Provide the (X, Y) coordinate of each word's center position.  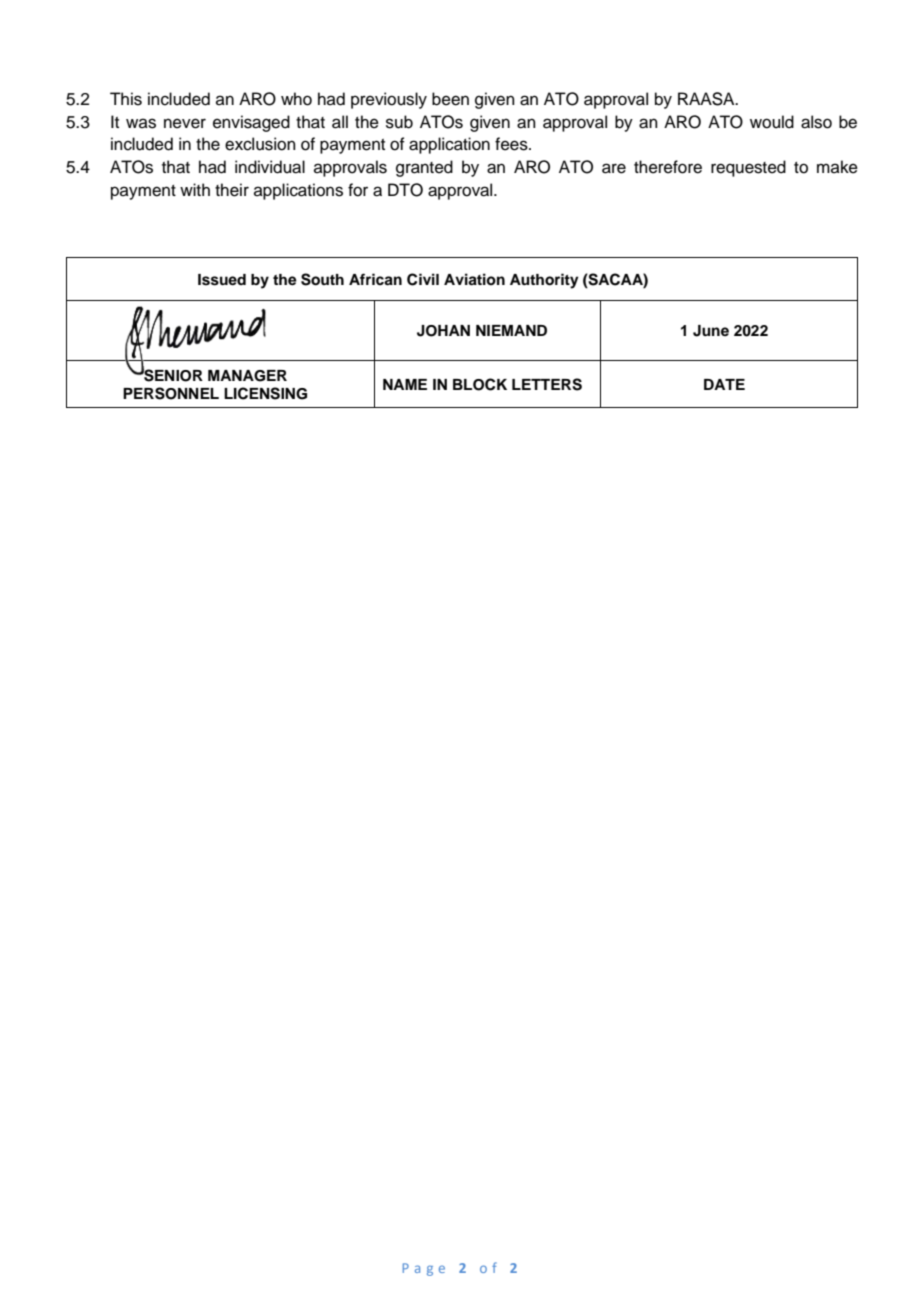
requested (748, 168)
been (450, 99)
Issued (222, 280)
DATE (724, 384)
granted (424, 168)
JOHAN (443, 331)
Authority (544, 281)
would (772, 122)
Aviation (474, 279)
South (322, 279)
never (185, 123)
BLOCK (480, 384)
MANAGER (247, 376)
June (711, 331)
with (195, 189)
